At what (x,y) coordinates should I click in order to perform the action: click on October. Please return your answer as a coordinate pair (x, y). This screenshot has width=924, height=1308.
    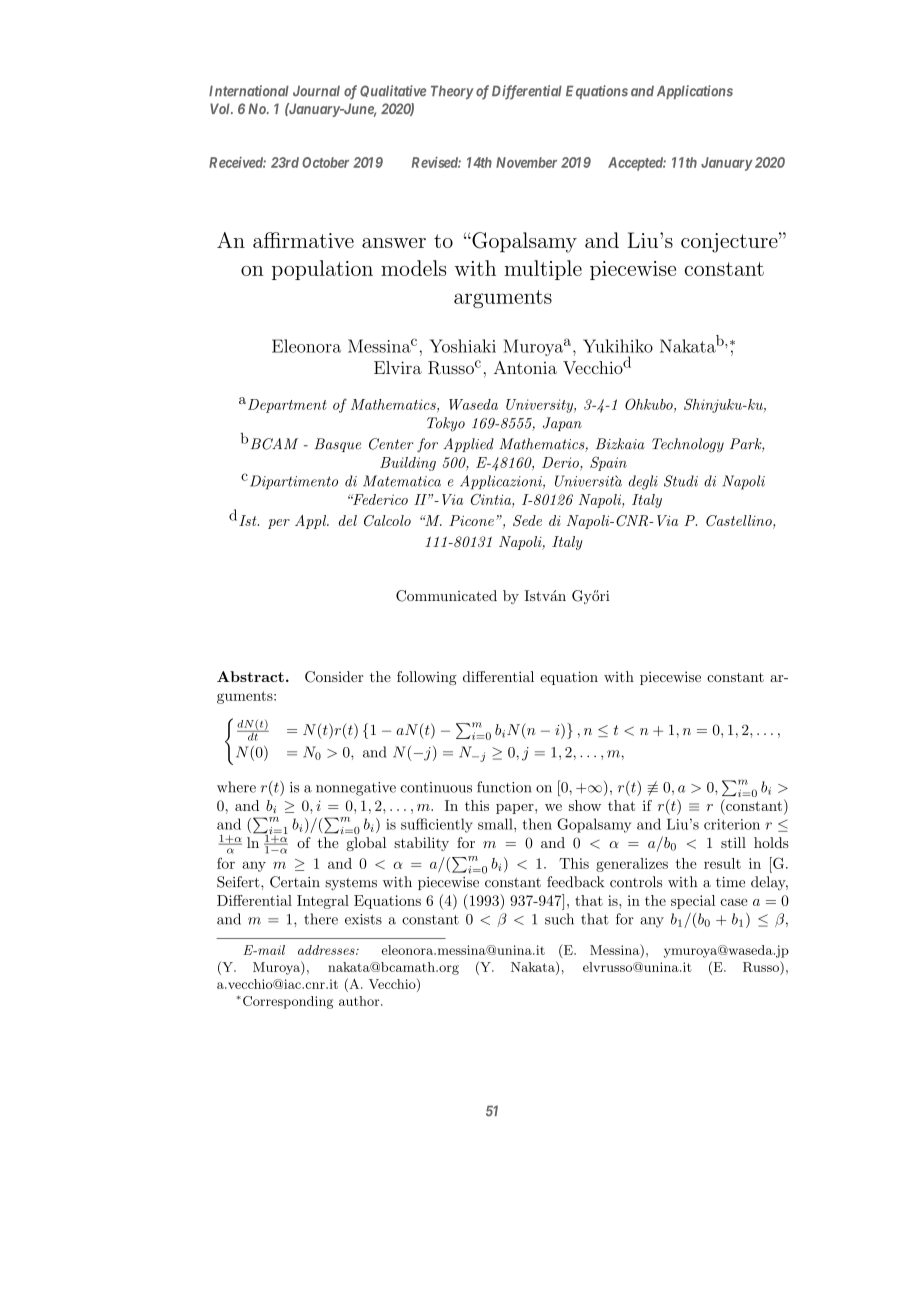
    Looking at the image, I should click on (325, 162).
